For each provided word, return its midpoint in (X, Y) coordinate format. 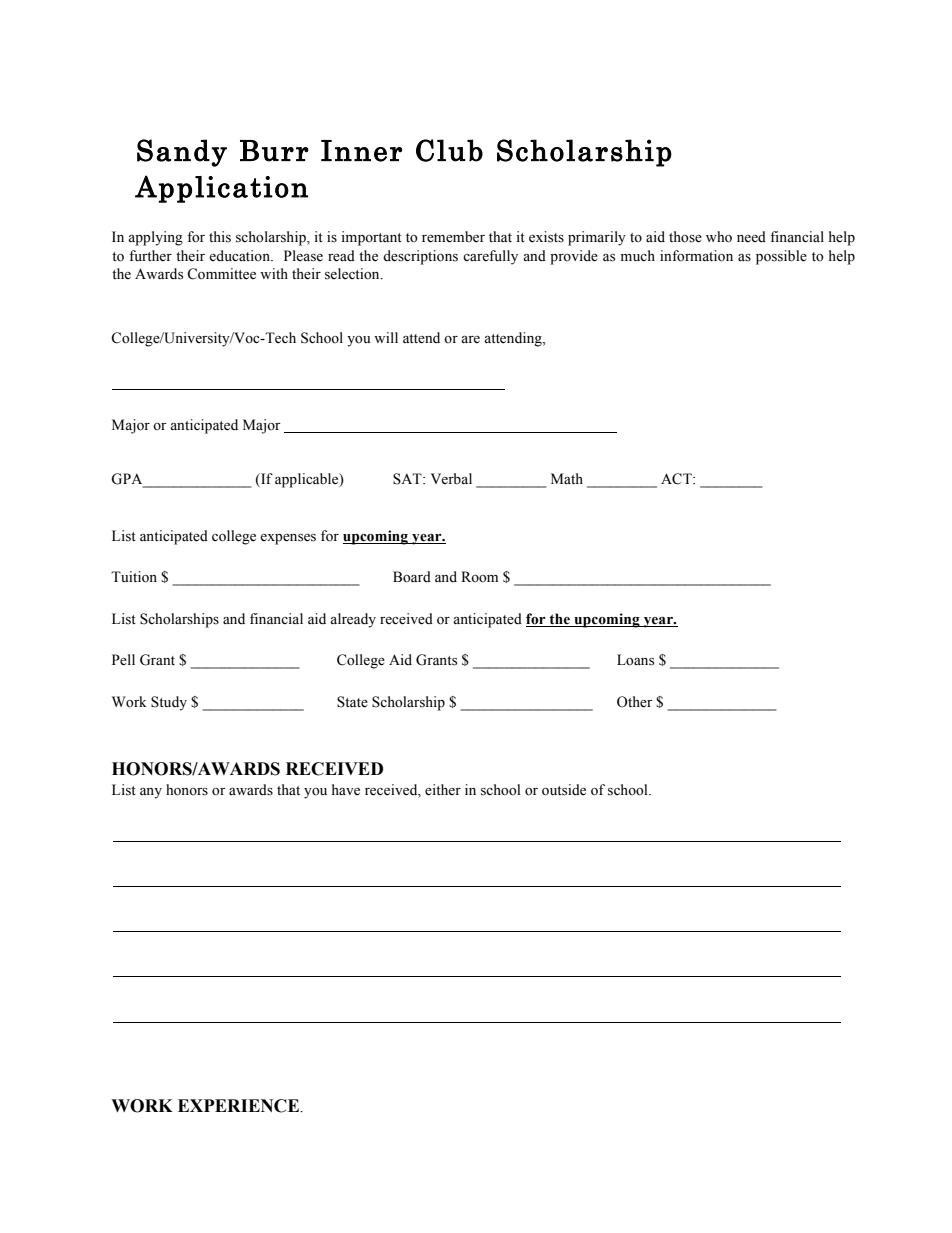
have (346, 790)
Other (635, 702)
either (443, 790)
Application (221, 189)
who (719, 237)
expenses (288, 539)
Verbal (451, 479)
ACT (677, 479)
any (151, 793)
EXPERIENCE (240, 1106)
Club (449, 150)
